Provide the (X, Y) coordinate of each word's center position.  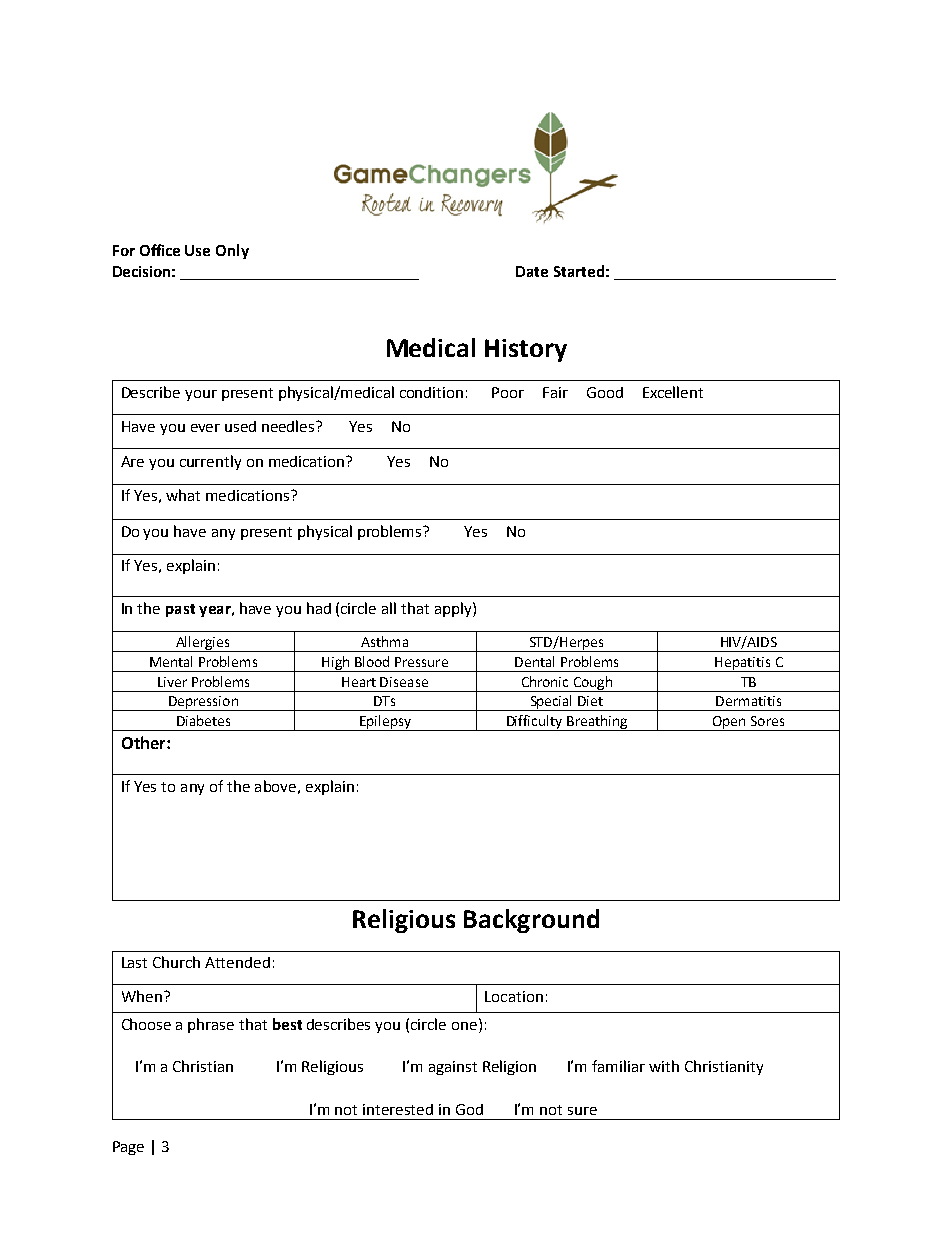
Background (531, 921)
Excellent (673, 392)
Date (532, 271)
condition (431, 392)
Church (176, 962)
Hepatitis (743, 664)
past (180, 610)
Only (232, 251)
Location (514, 996)
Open (729, 723)
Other (145, 742)
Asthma (384, 641)
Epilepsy (385, 723)
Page (128, 1148)
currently (210, 462)
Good (605, 392)
